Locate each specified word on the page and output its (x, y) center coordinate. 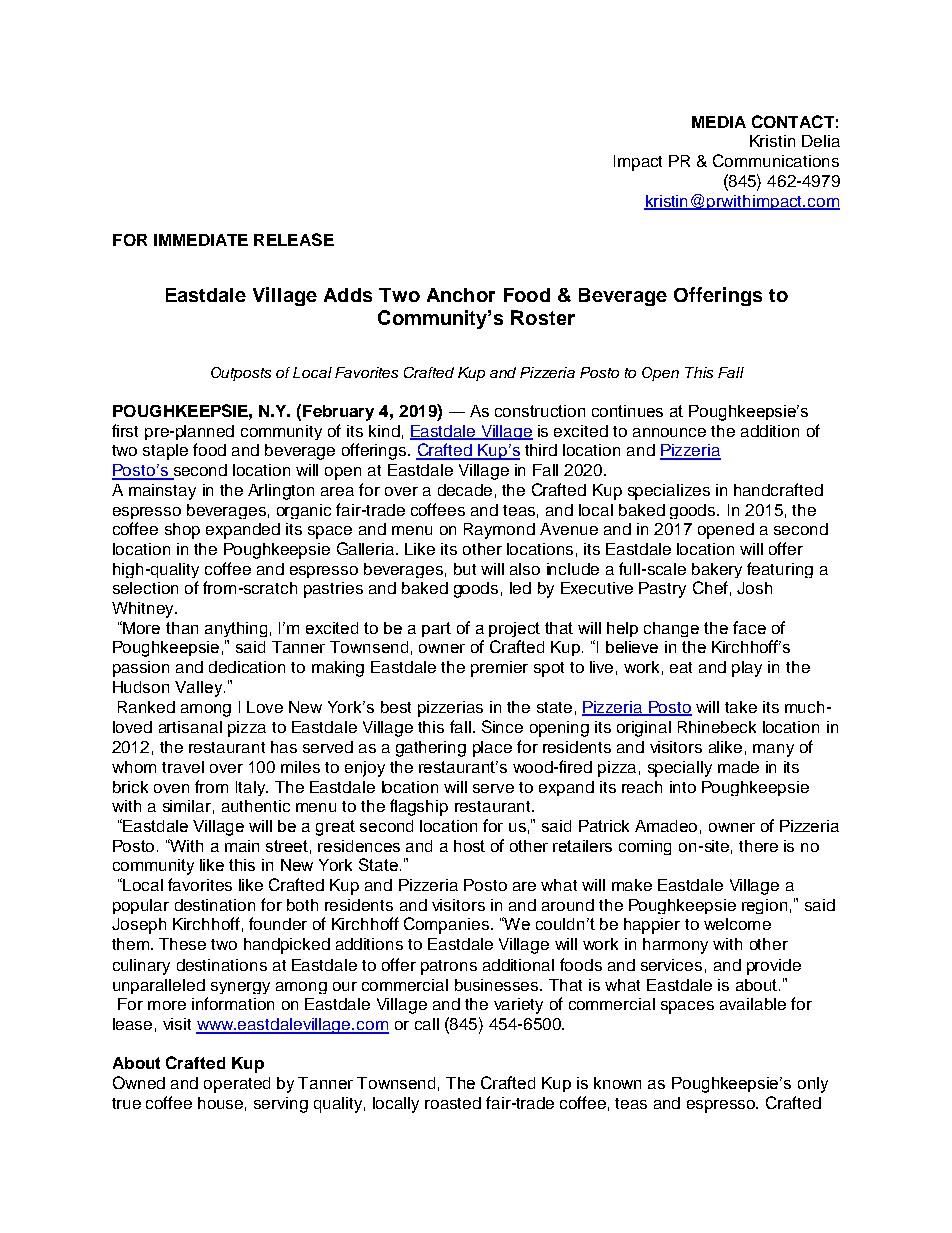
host (469, 846)
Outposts (241, 374)
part (436, 629)
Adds (348, 295)
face (749, 627)
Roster (543, 317)
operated (237, 1085)
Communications (776, 160)
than (182, 628)
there (758, 846)
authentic (256, 806)
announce (669, 432)
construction (540, 411)
